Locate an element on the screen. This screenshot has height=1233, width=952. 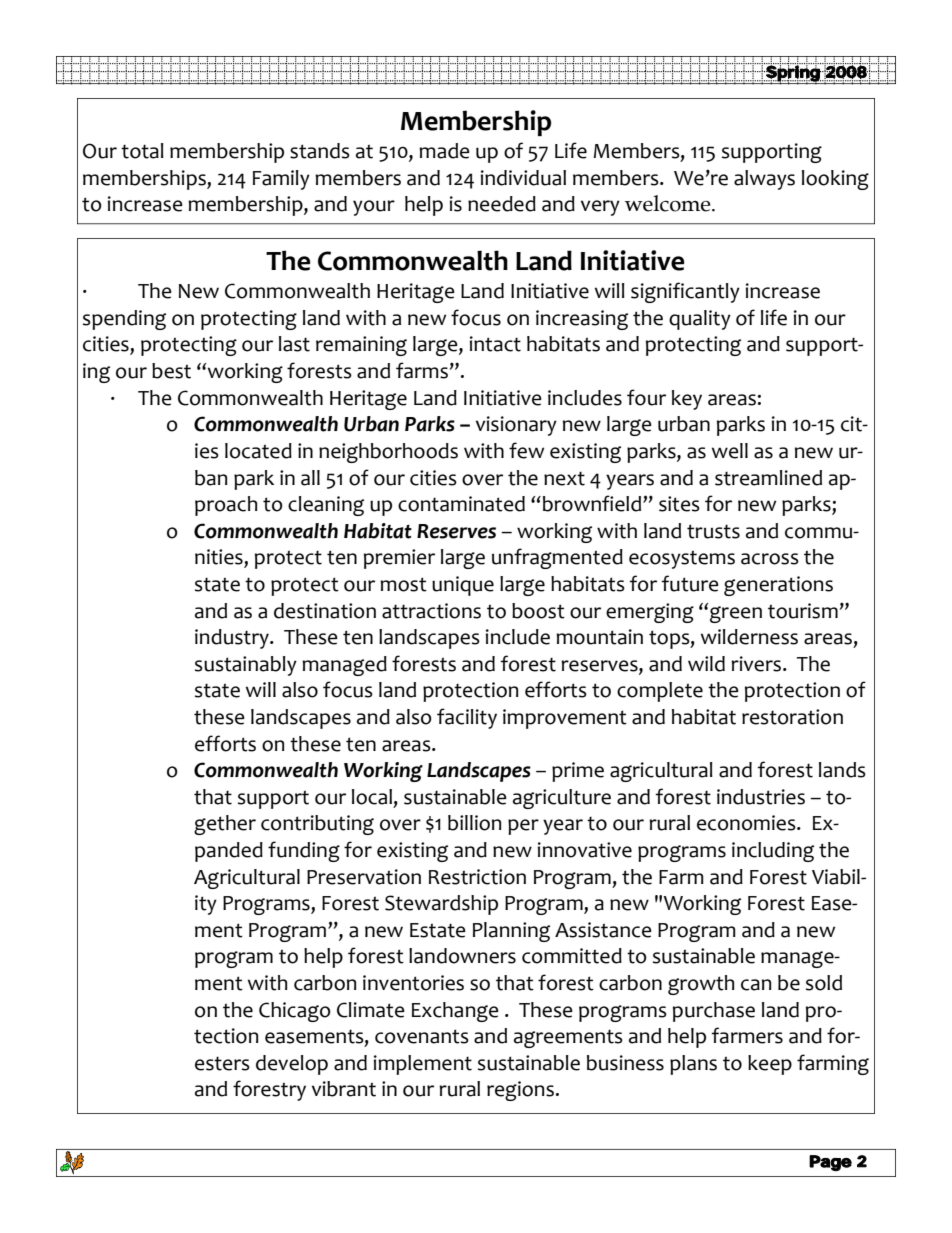
best is located at coordinates (171, 371).
